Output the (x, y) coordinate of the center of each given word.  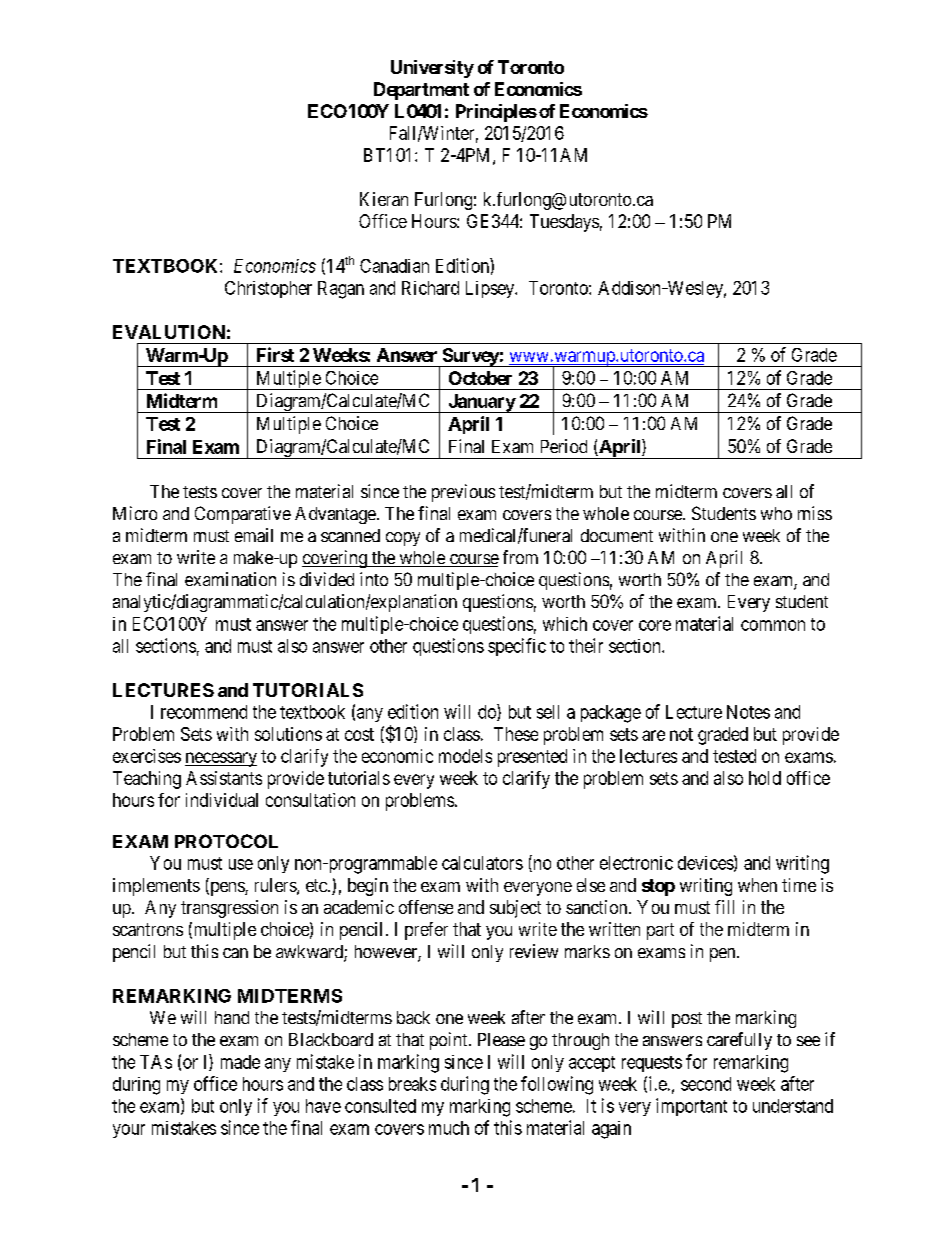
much (449, 1128)
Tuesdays (564, 223)
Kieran (384, 199)
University (432, 69)
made (240, 1062)
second (706, 1084)
